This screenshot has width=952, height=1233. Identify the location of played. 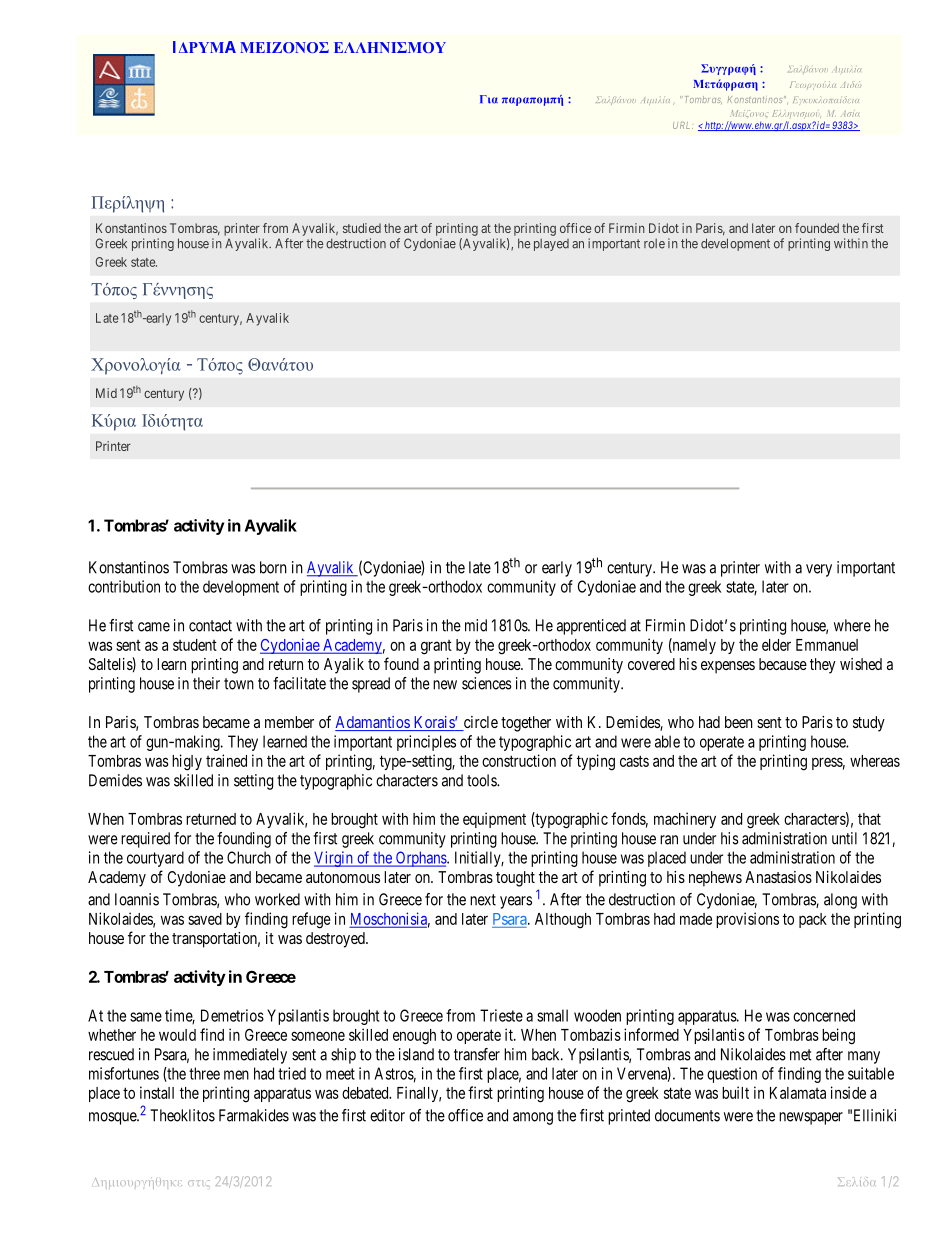
(551, 245).
